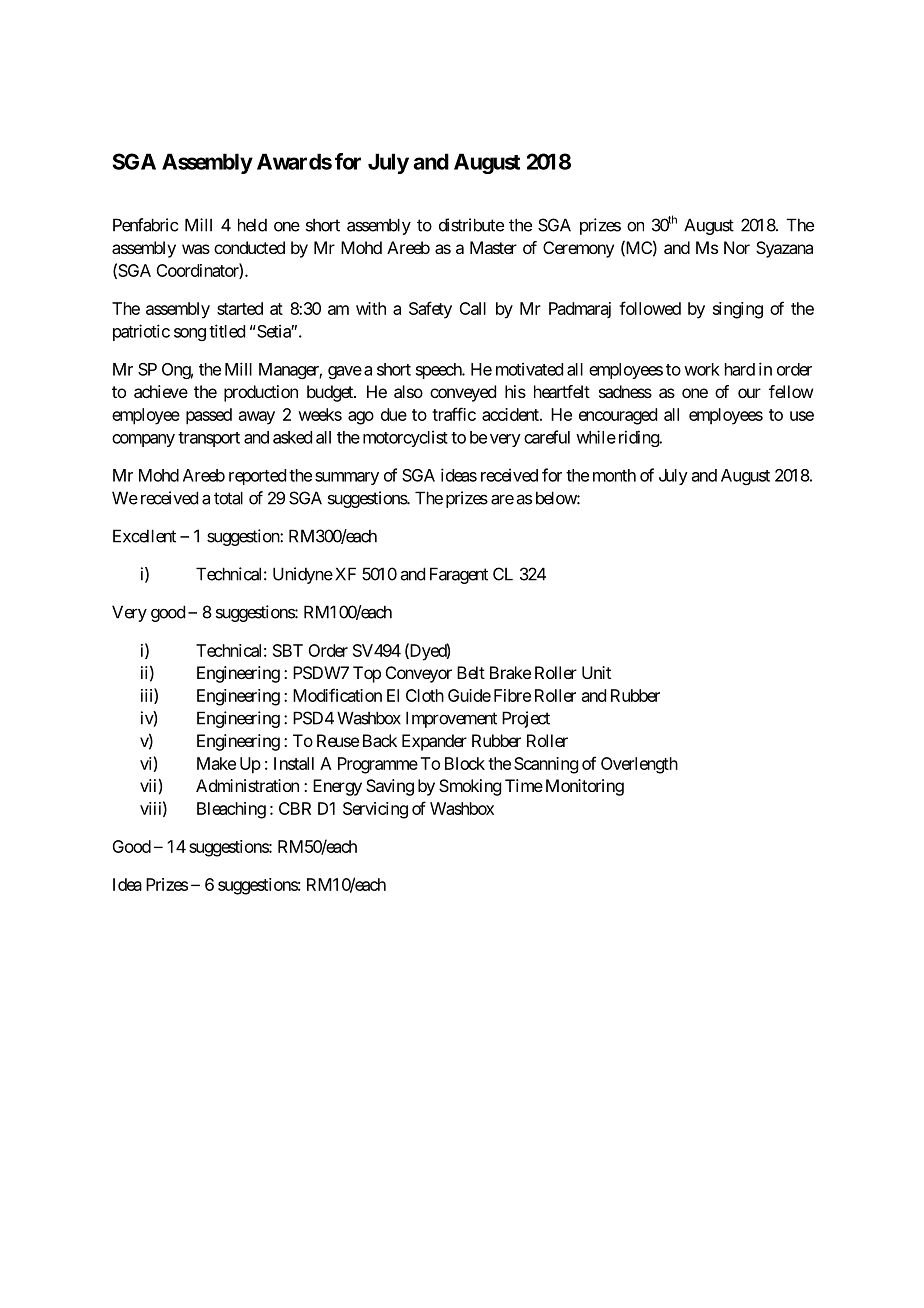 The width and height of the screenshot is (924, 1308). What do you see at coordinates (470, 787) in the screenshot?
I see `Smoking` at bounding box center [470, 787].
